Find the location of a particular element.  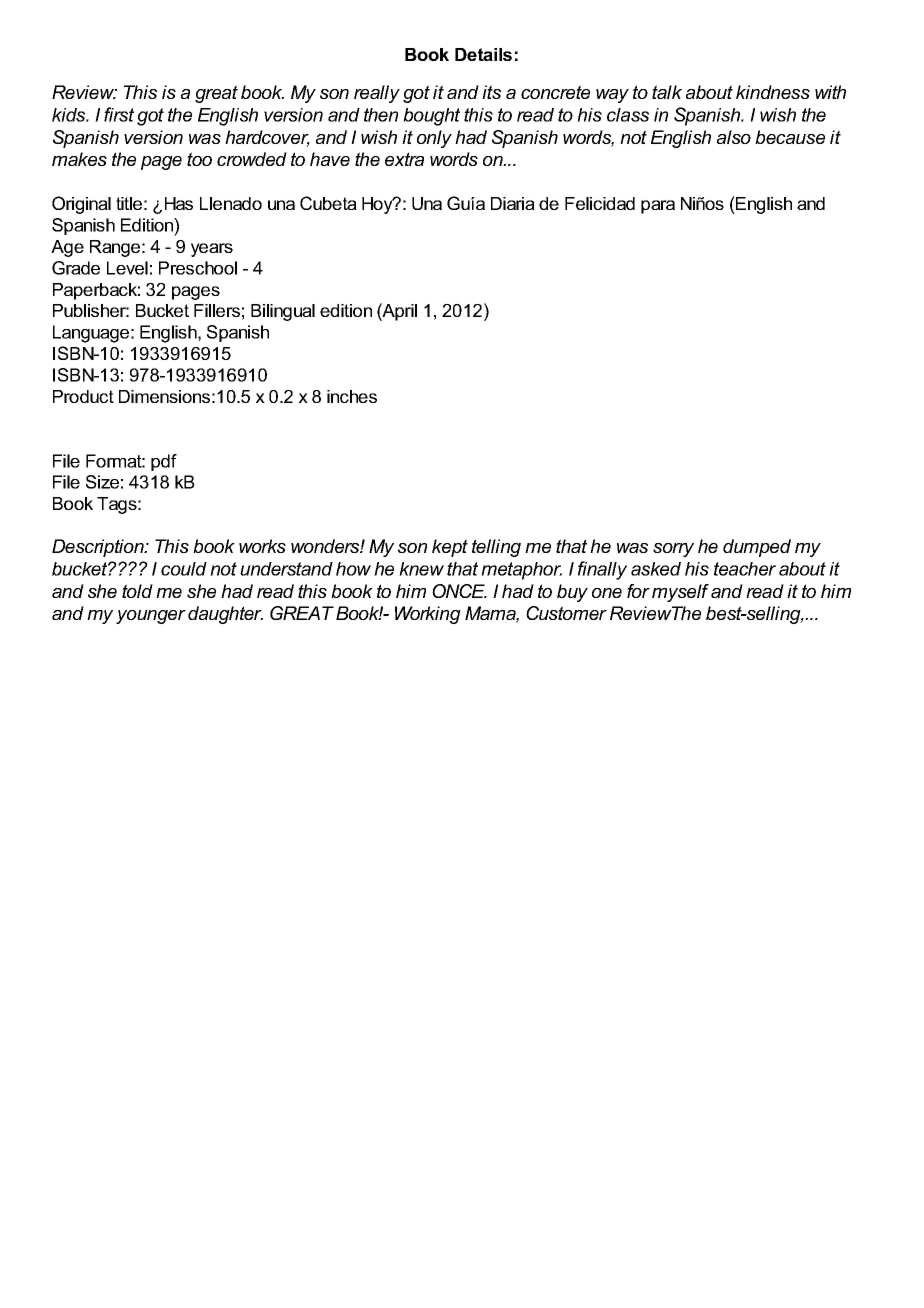

kindness is located at coordinates (773, 92).
